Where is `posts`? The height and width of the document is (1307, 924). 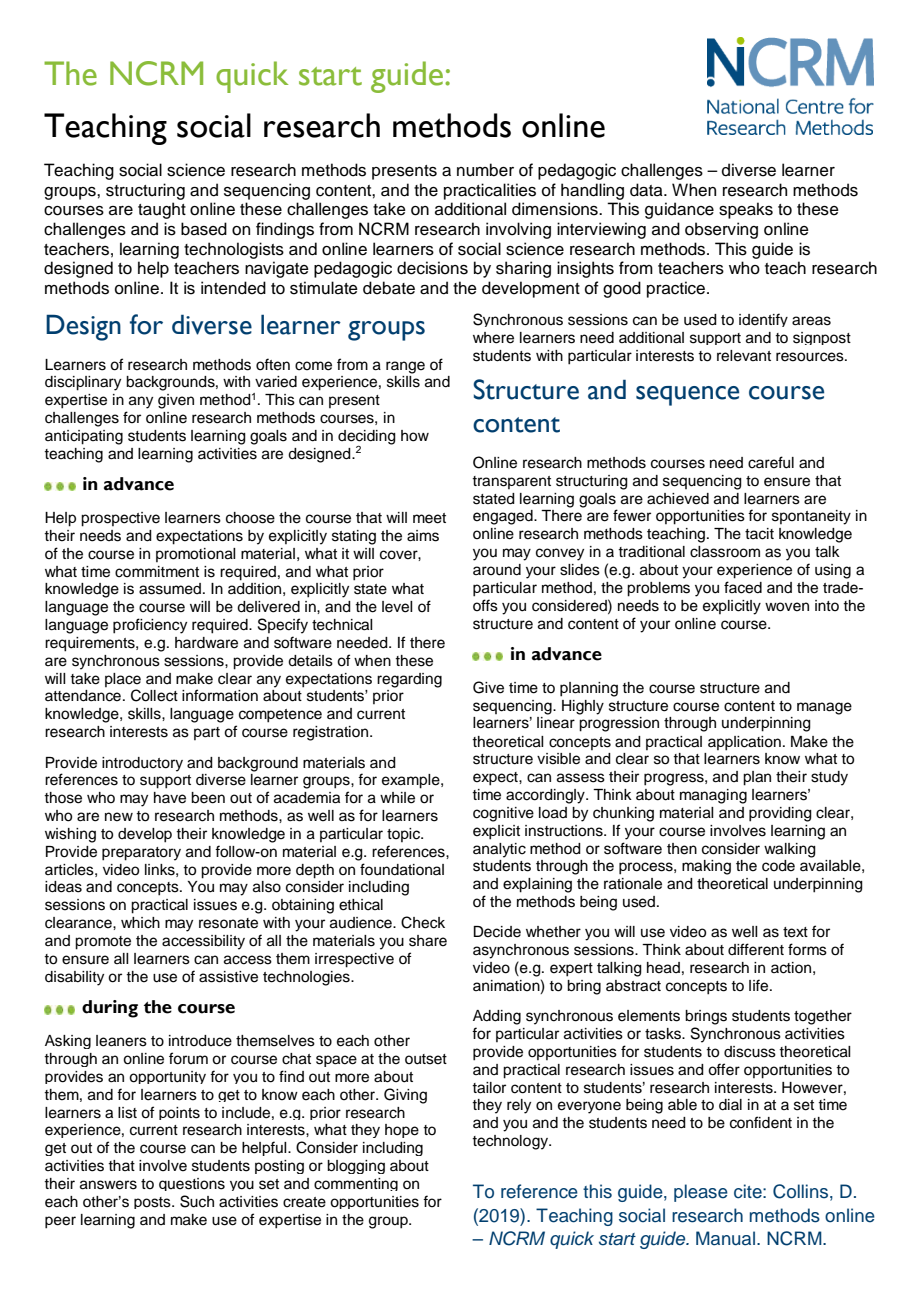 posts is located at coordinates (153, 1203).
